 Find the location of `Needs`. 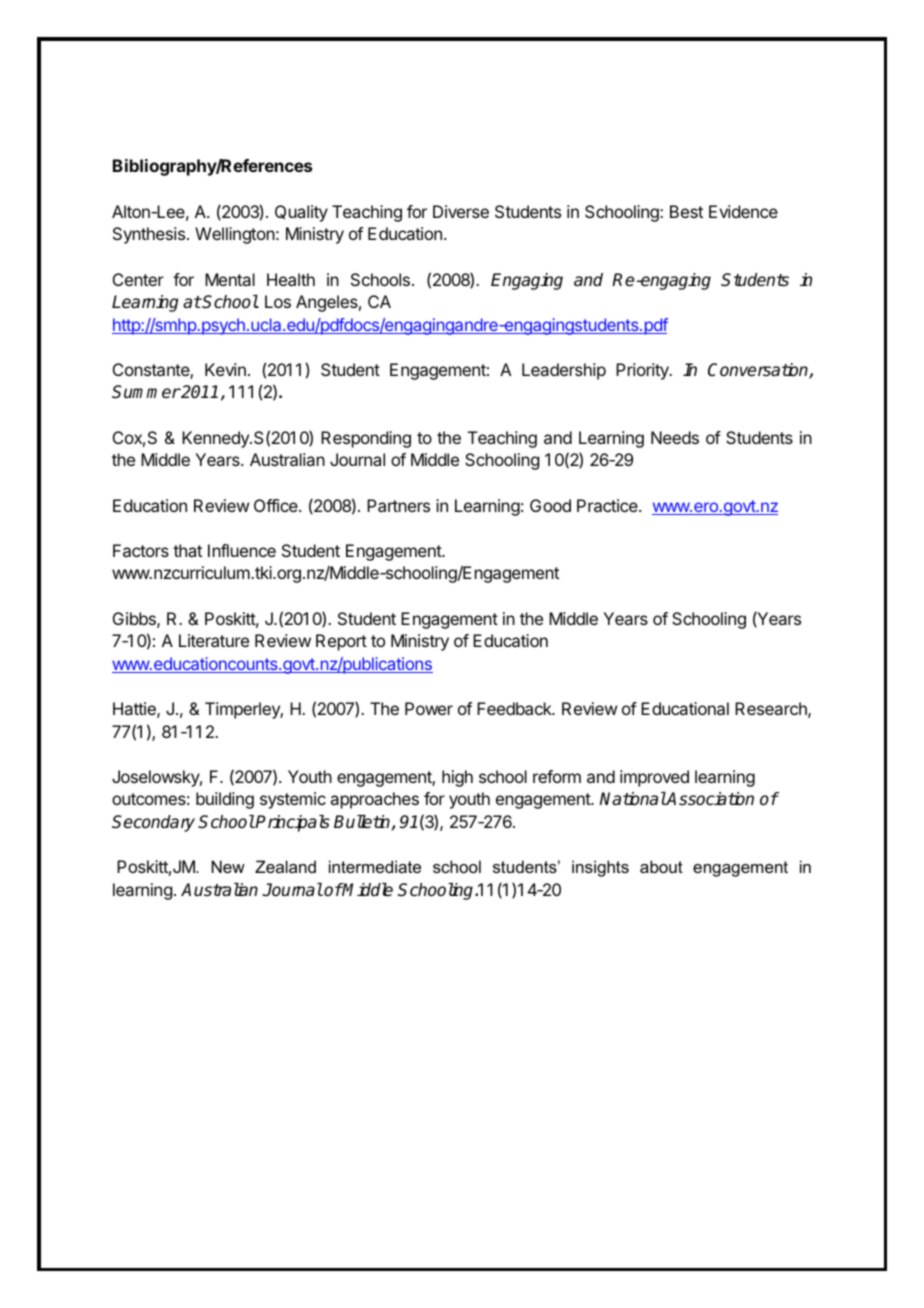

Needs is located at coordinates (675, 437).
